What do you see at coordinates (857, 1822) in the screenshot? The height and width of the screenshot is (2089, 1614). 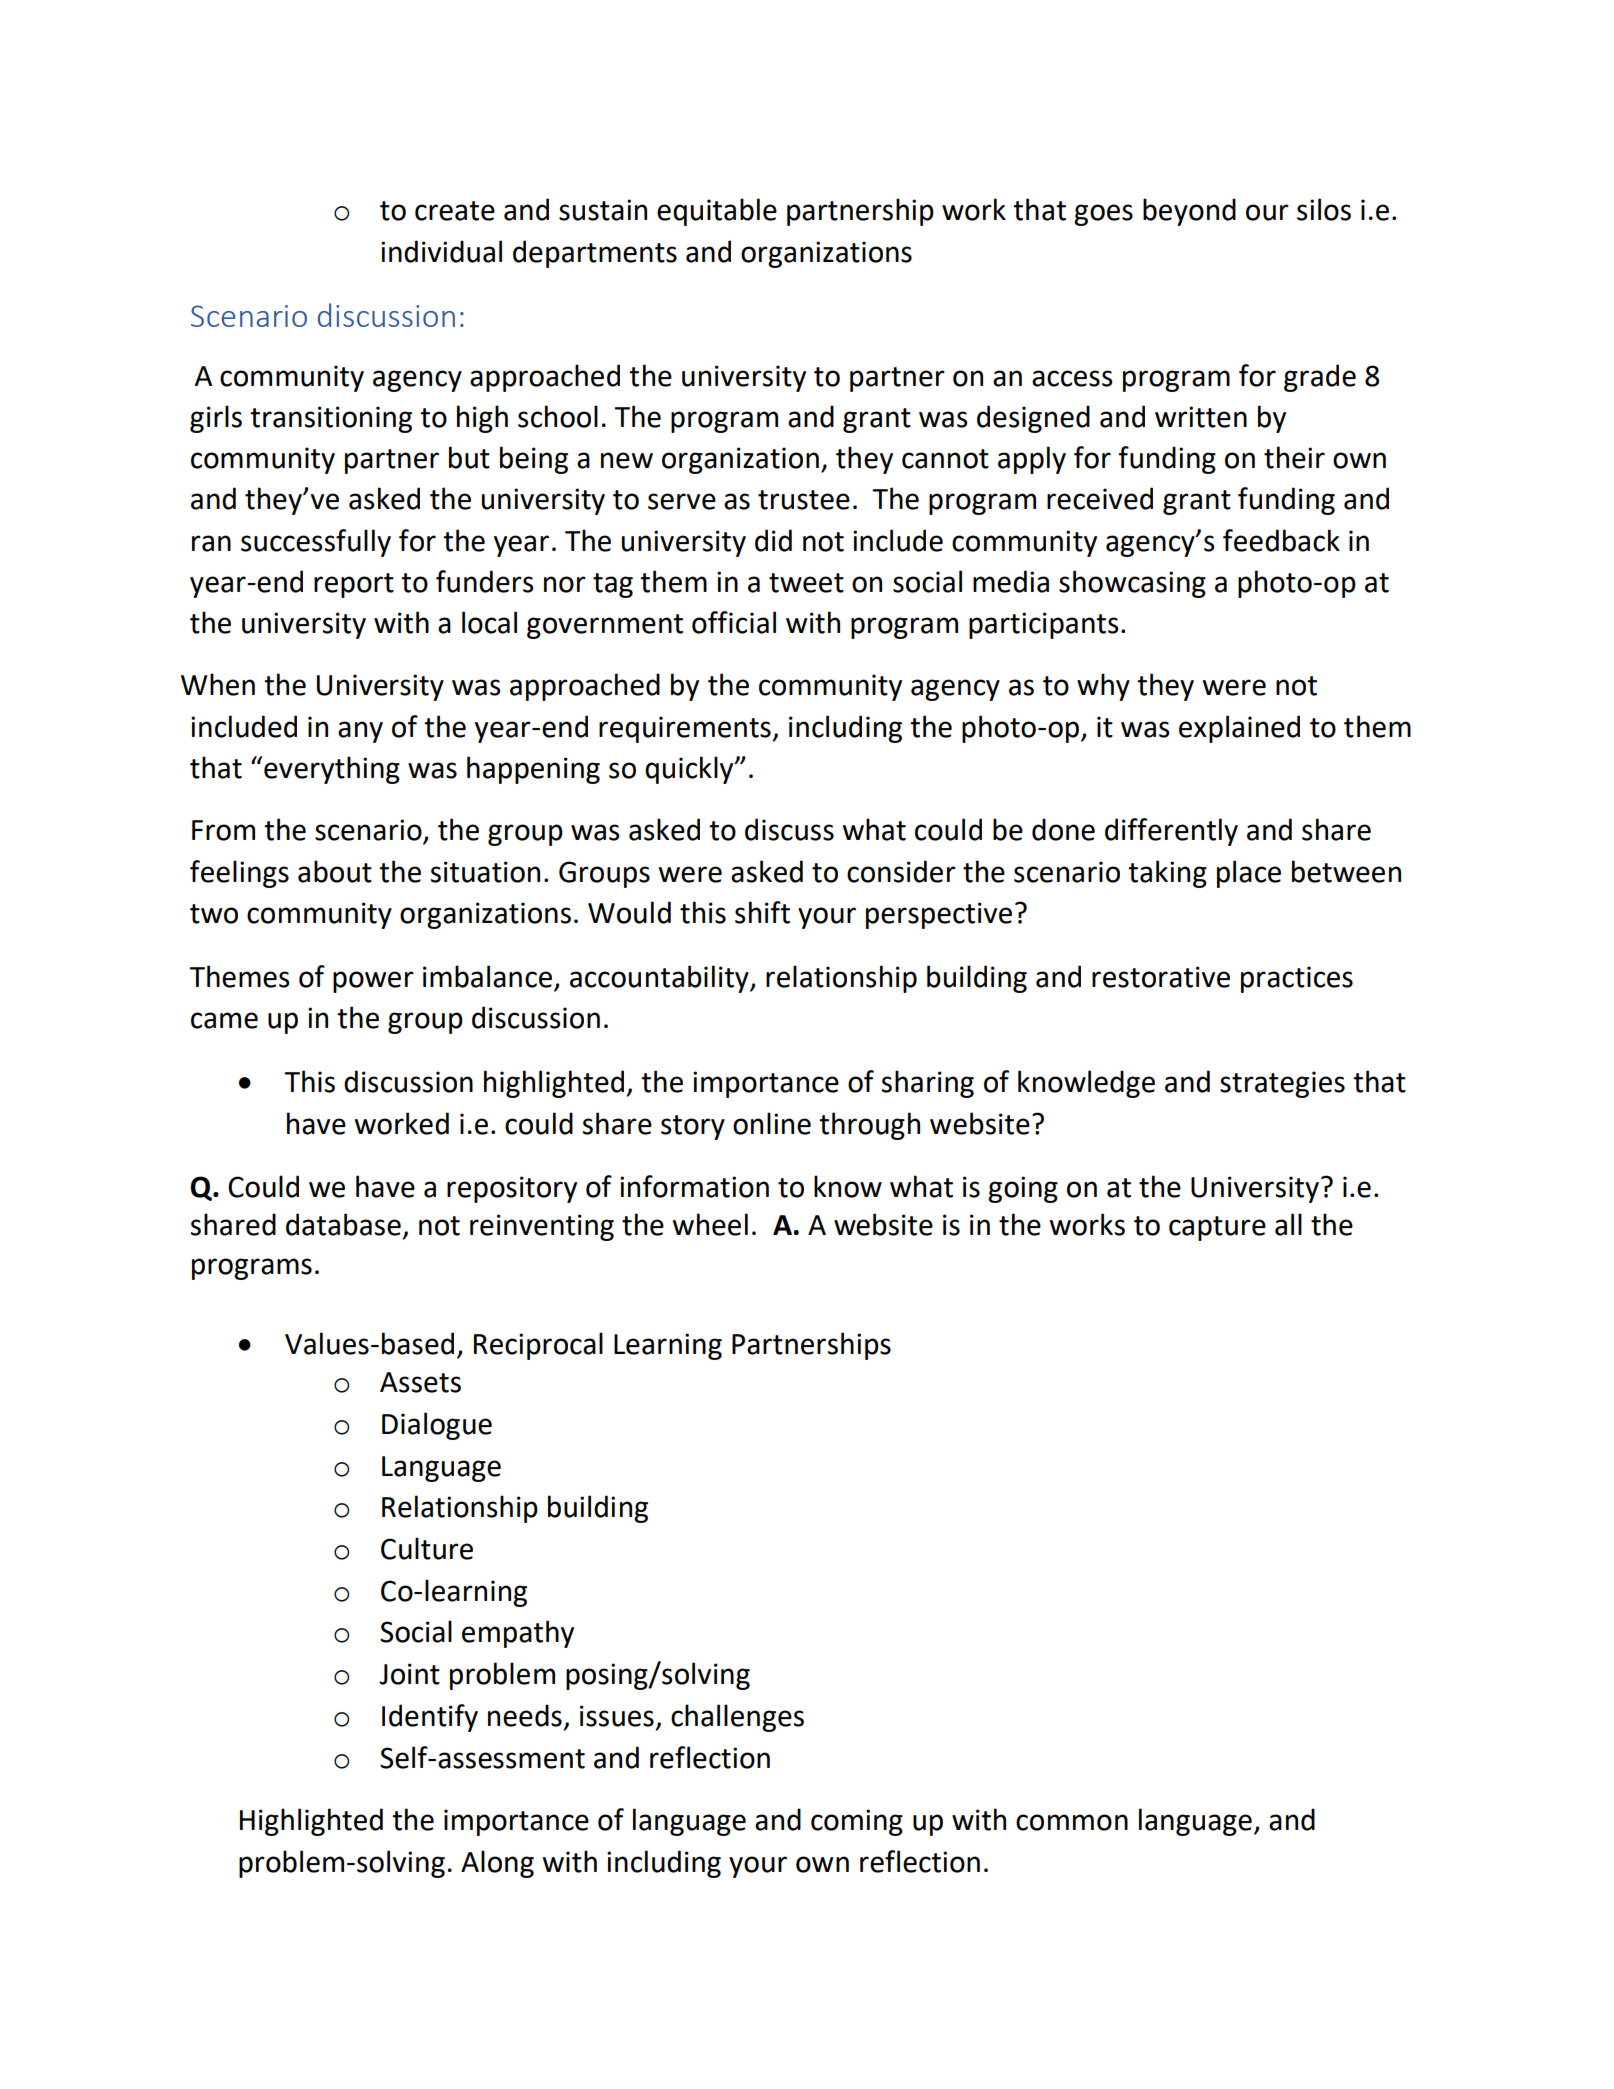 I see `coming` at bounding box center [857, 1822].
